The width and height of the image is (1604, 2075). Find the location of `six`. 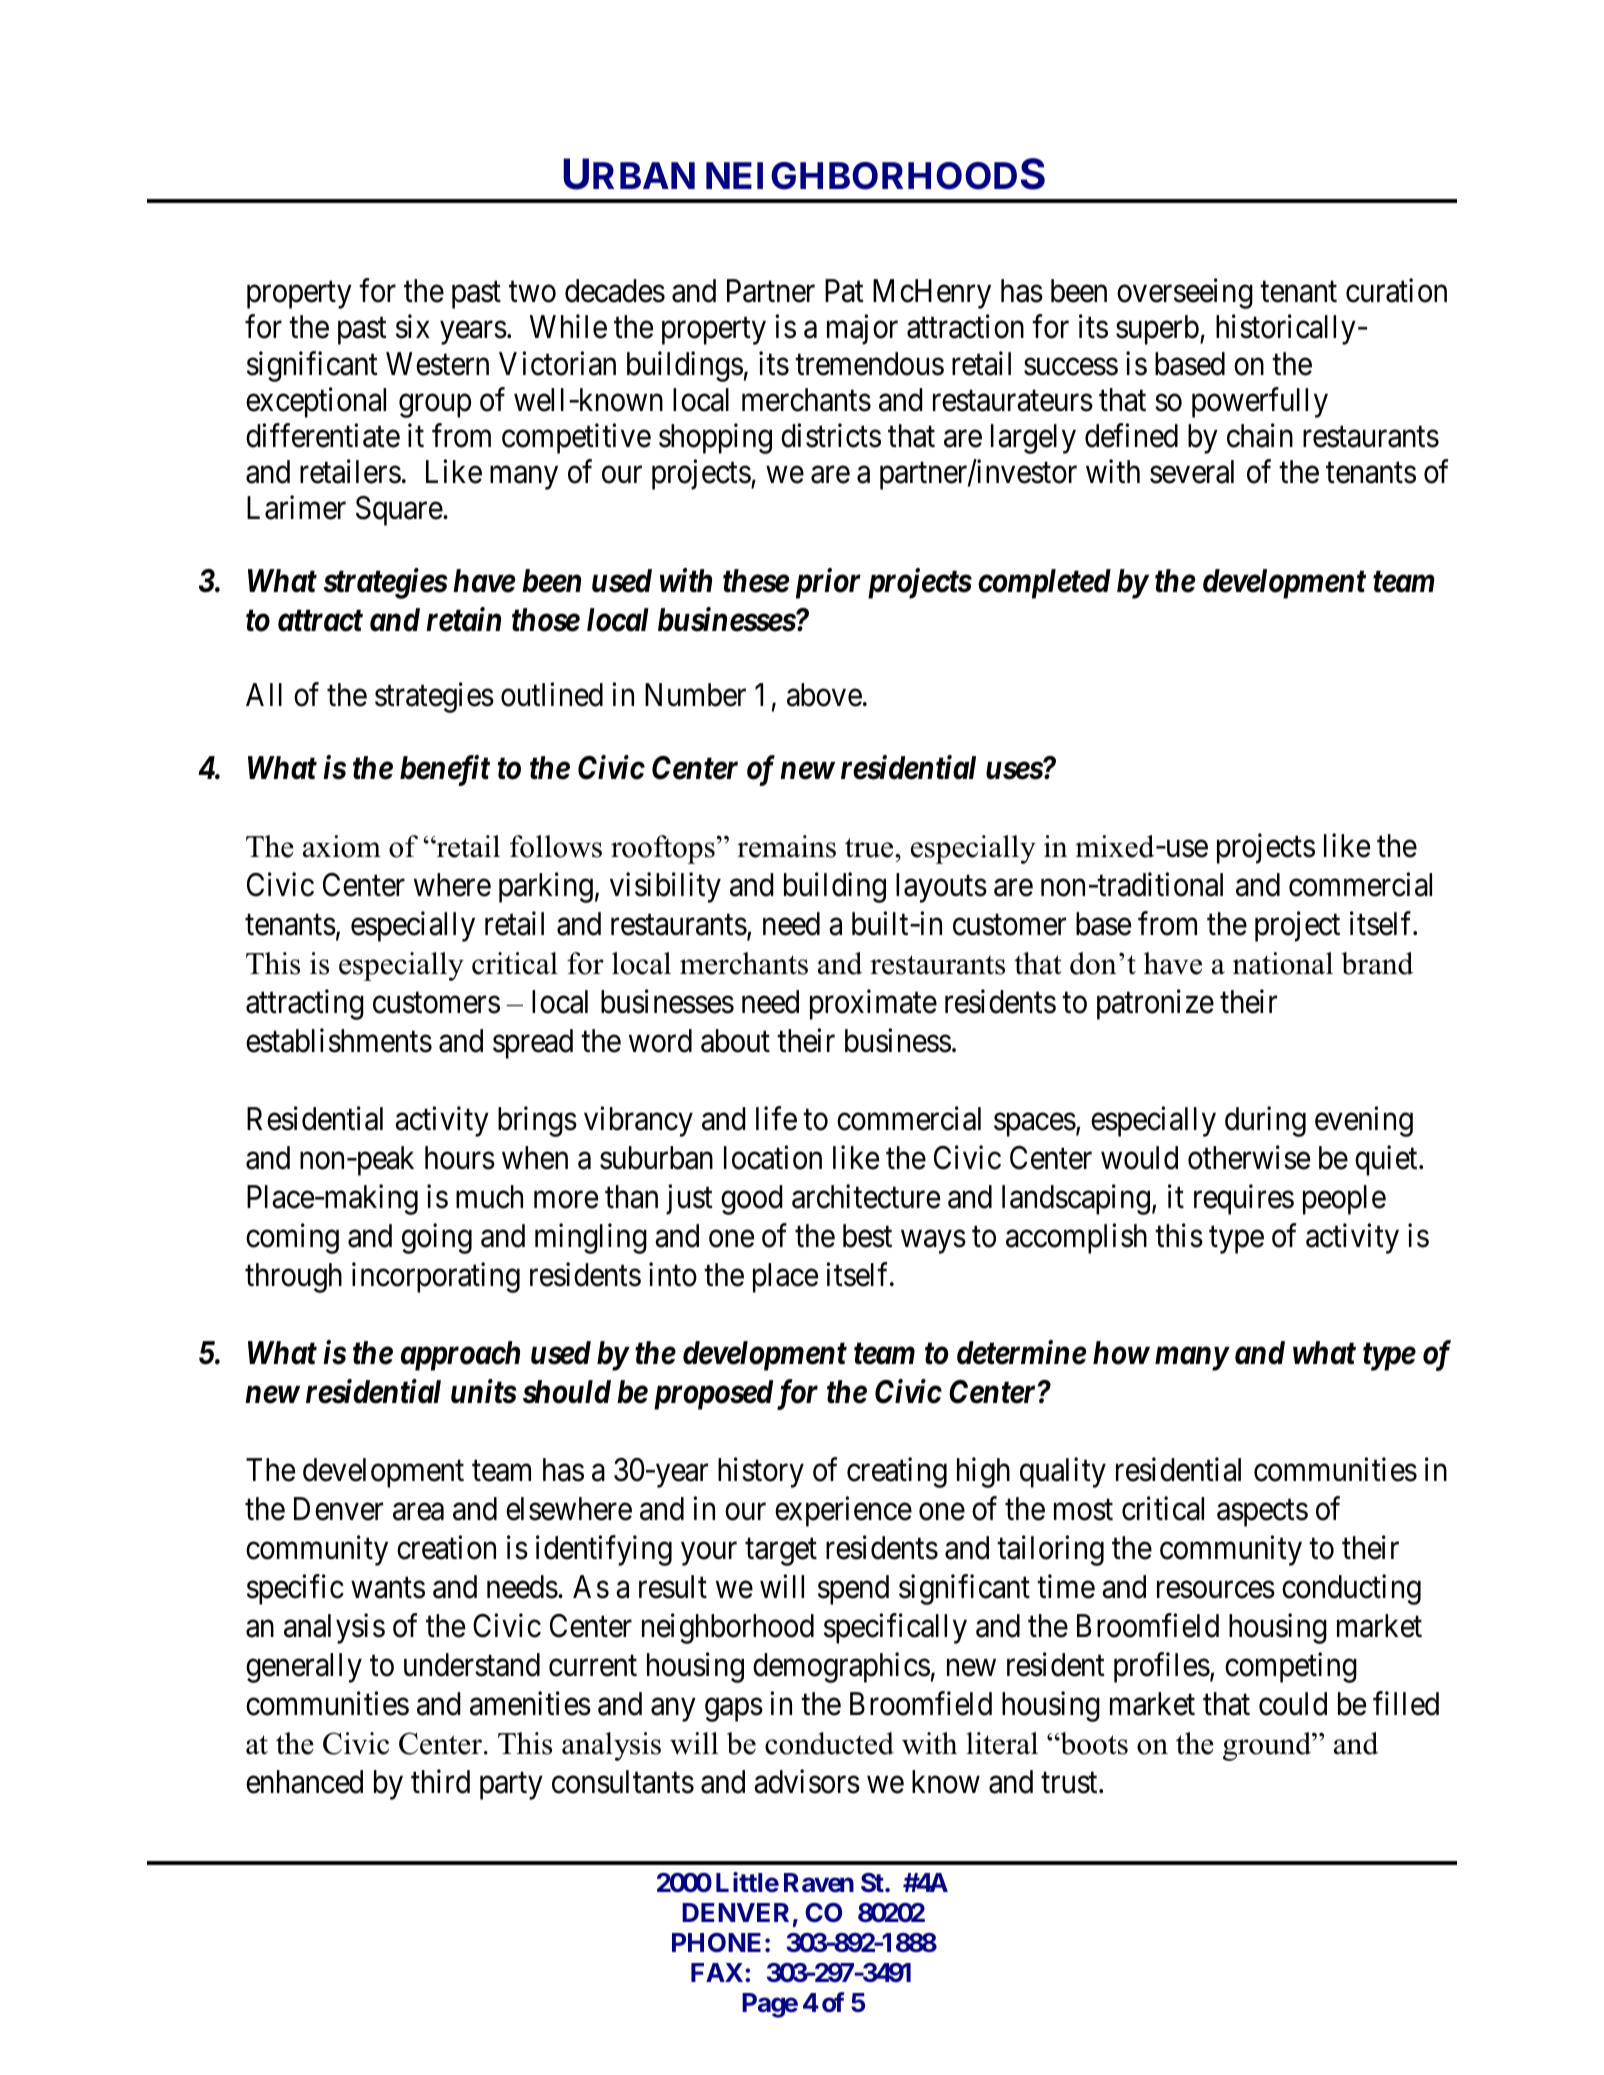

six is located at coordinates (413, 327).
